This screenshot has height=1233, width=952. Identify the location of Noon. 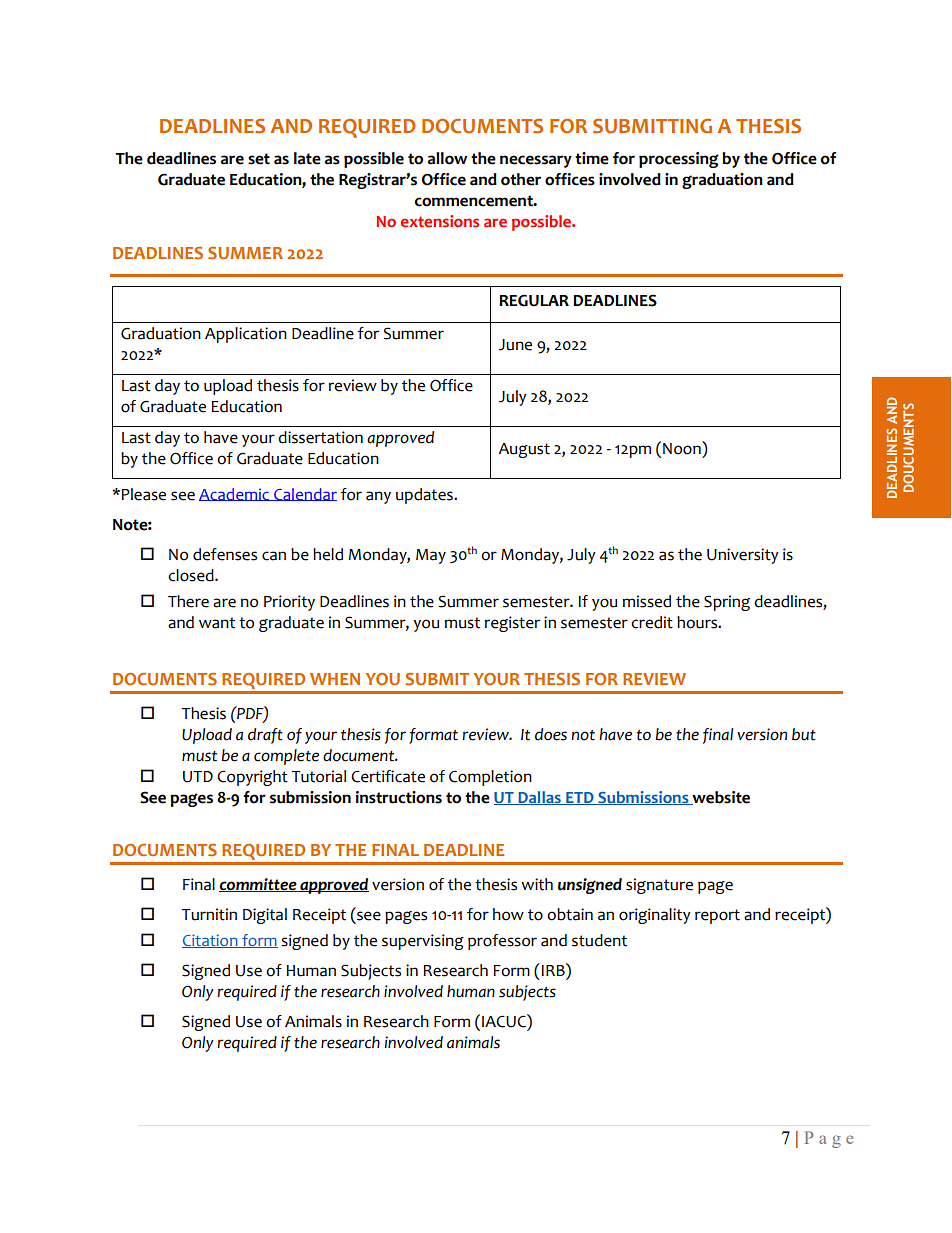
(683, 448).
